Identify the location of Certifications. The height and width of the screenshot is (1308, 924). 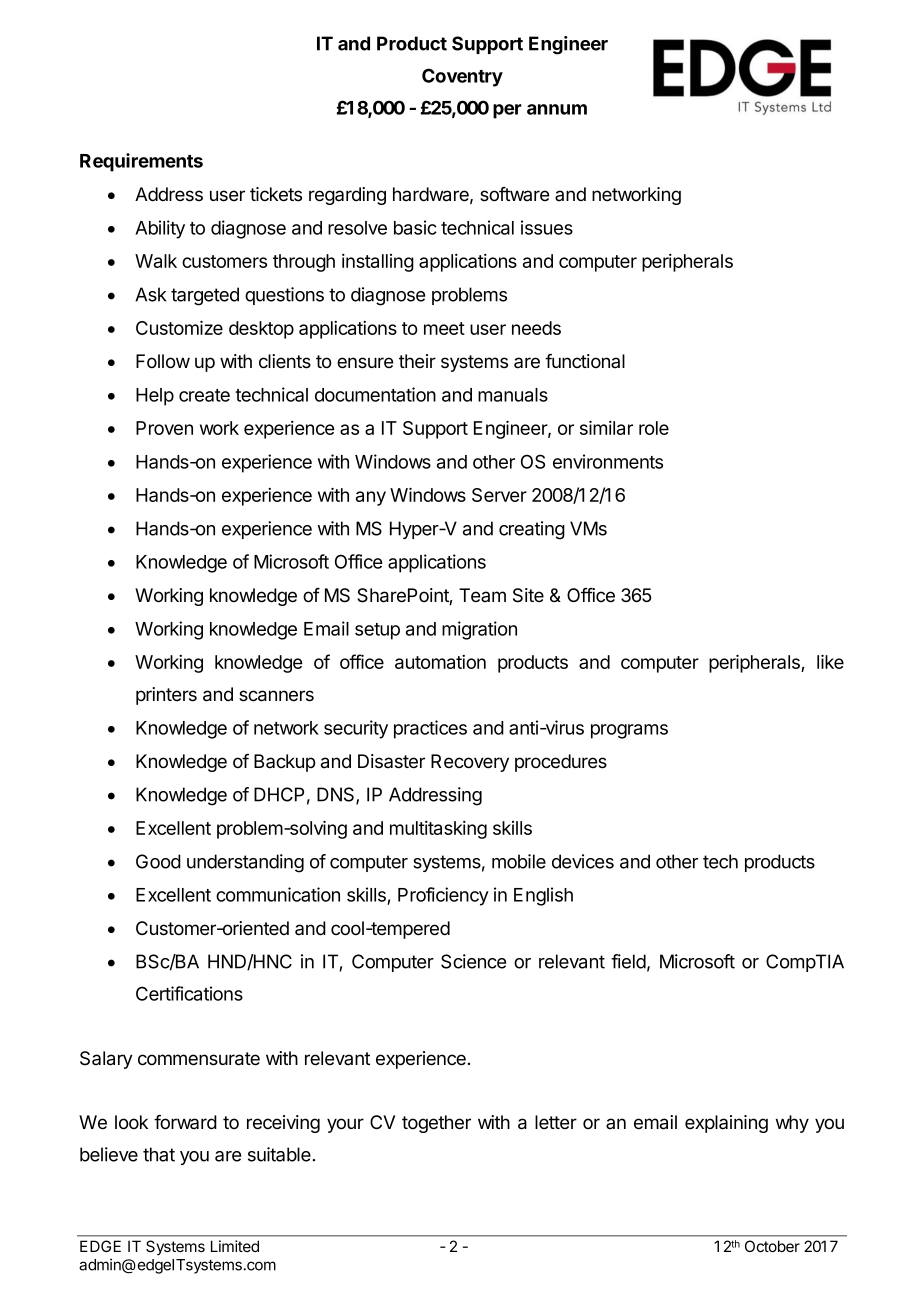
(189, 993).
